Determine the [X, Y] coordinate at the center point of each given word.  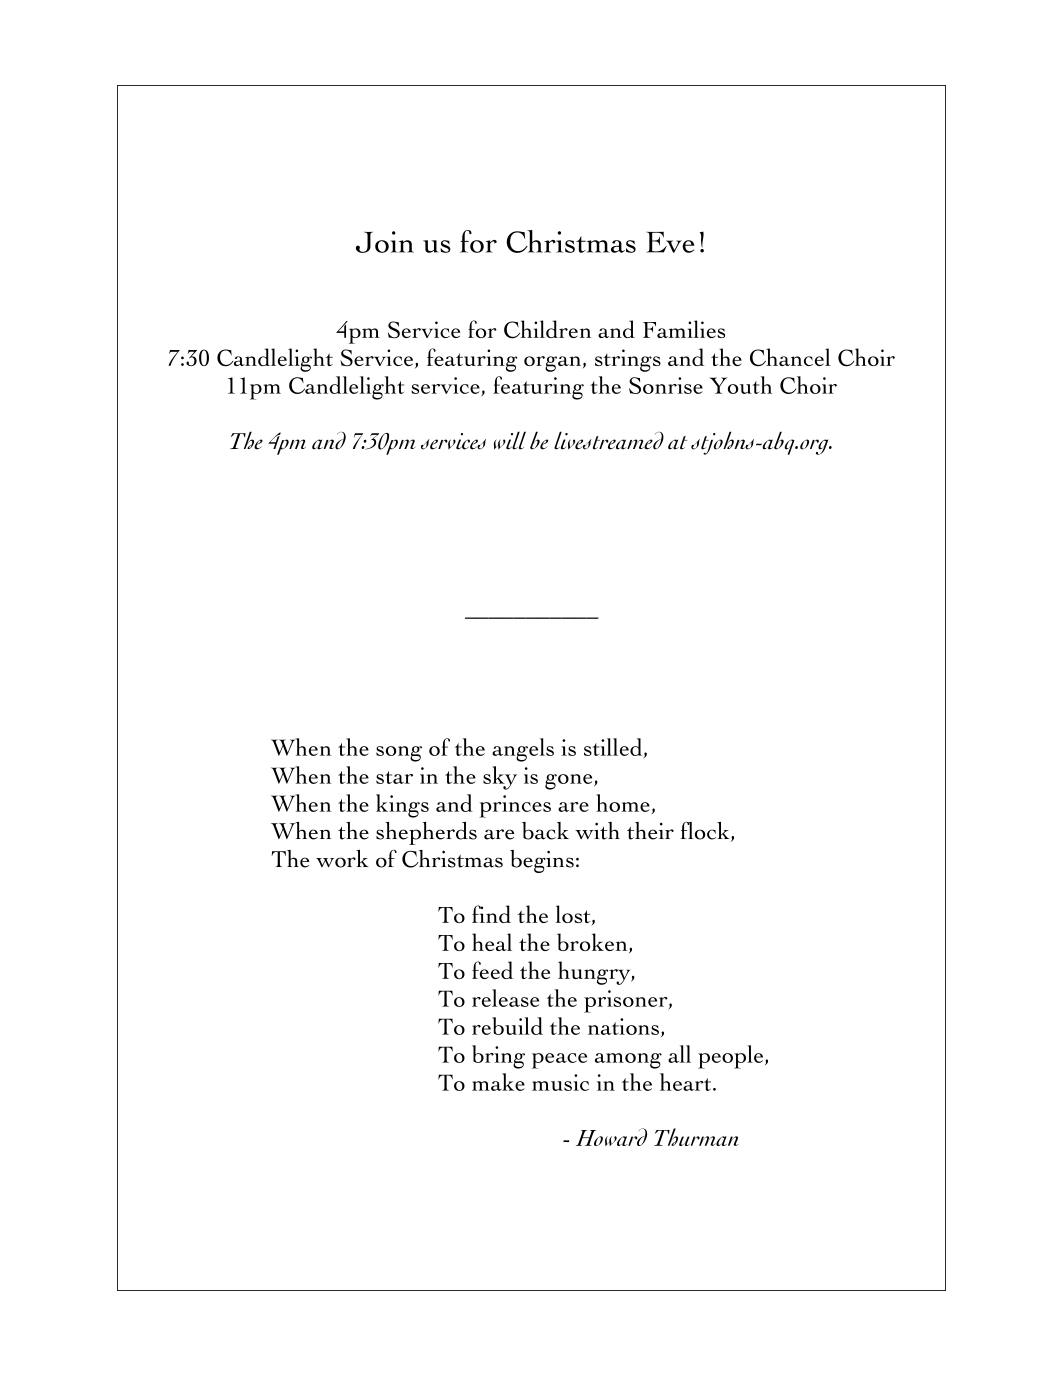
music [560, 1082]
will [510, 440]
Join [385, 242]
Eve [670, 242]
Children [547, 329]
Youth [740, 385]
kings [402, 806]
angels [523, 750]
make [498, 1082]
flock [706, 832]
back [545, 831]
